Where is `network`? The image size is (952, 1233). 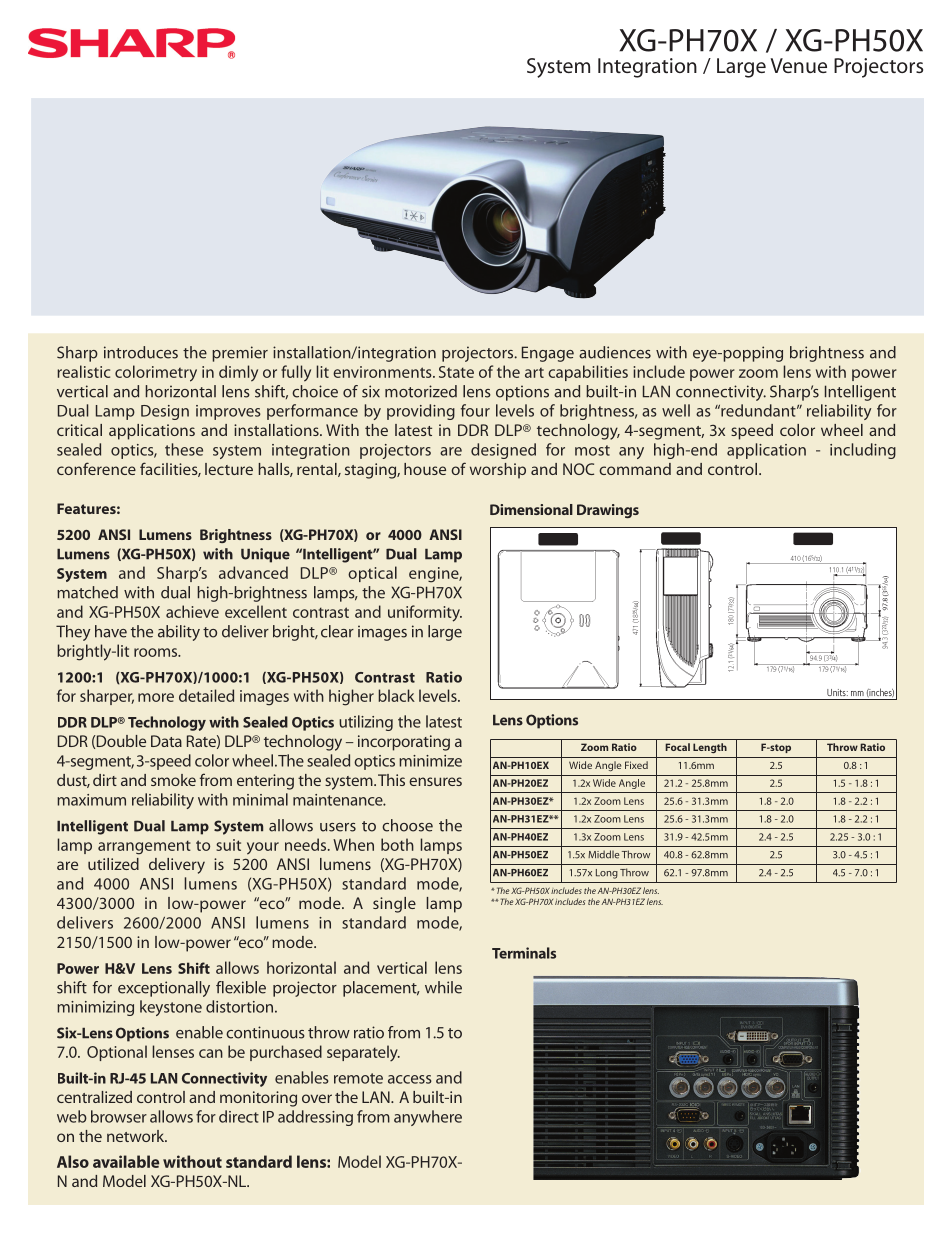 network is located at coordinates (137, 1136).
